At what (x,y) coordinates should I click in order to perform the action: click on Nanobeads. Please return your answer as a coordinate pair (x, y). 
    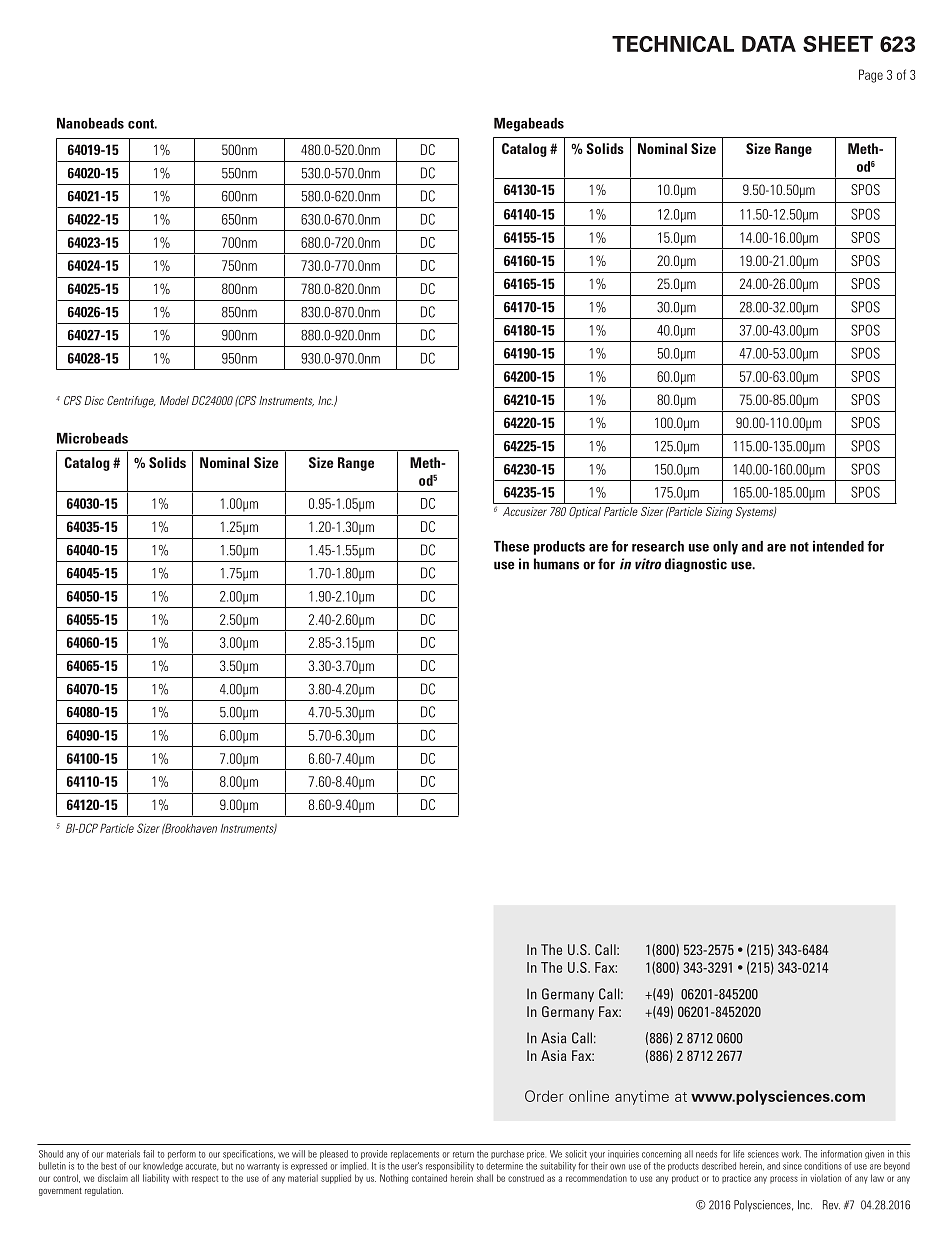
    Looking at the image, I should click on (90, 123).
